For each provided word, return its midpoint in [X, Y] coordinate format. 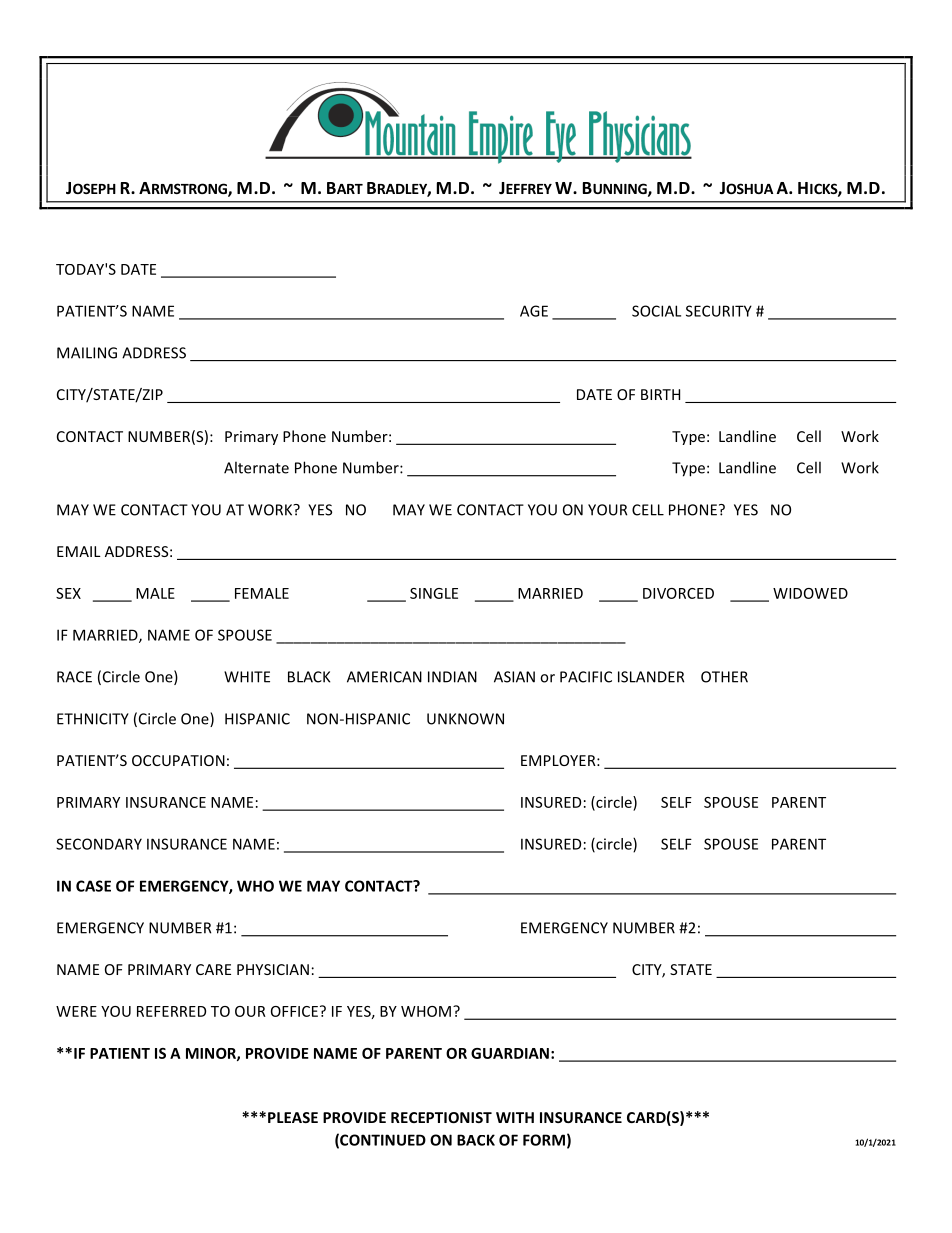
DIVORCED [678, 593]
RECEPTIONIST [441, 1117]
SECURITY [719, 311]
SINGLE [434, 593]
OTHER [724, 677]
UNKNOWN [465, 719]
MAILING [87, 353]
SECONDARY [99, 844]
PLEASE [293, 1117]
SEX [68, 593]
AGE [534, 311]
